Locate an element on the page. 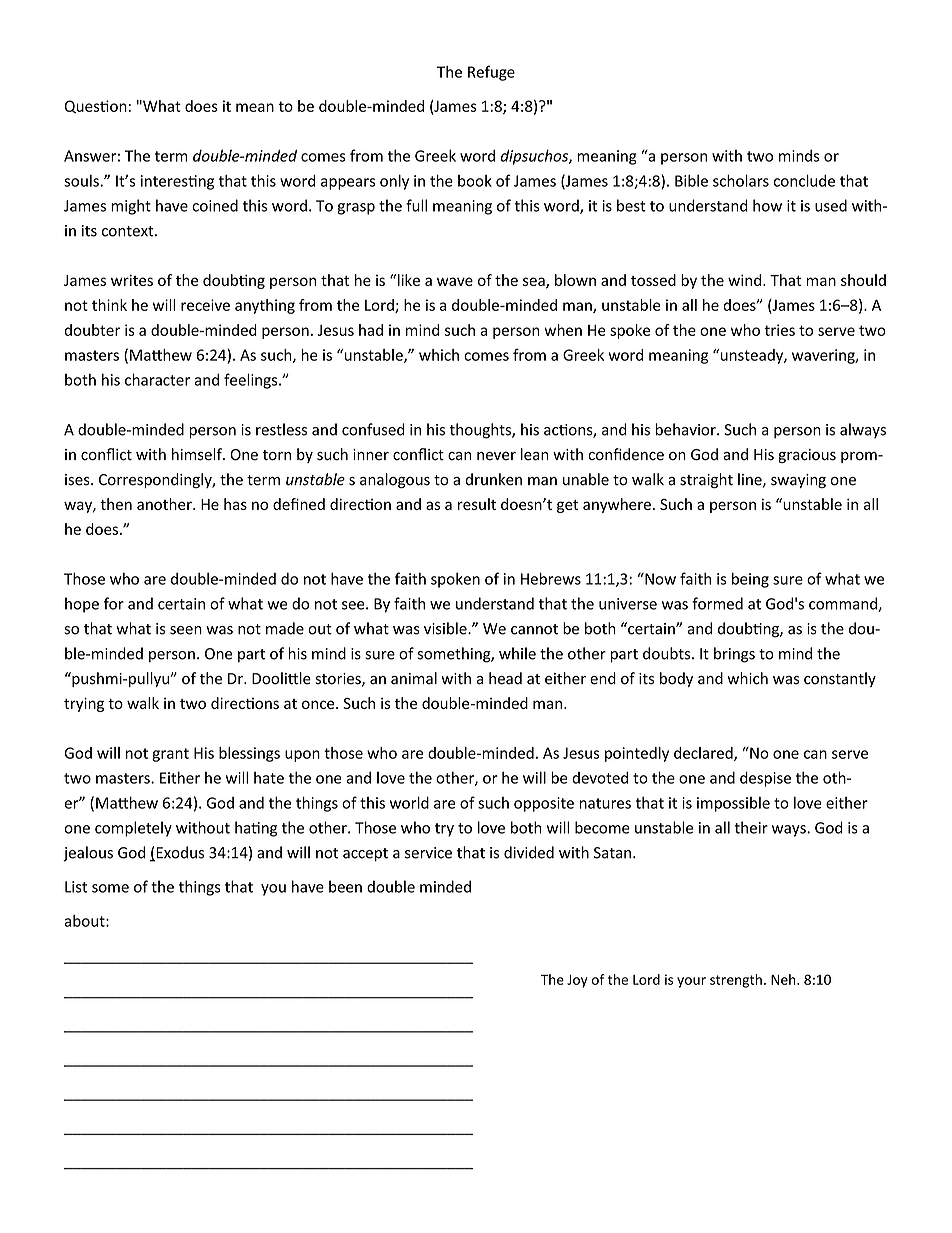 The height and width of the image is (1233, 952). Neh is located at coordinates (784, 979).
